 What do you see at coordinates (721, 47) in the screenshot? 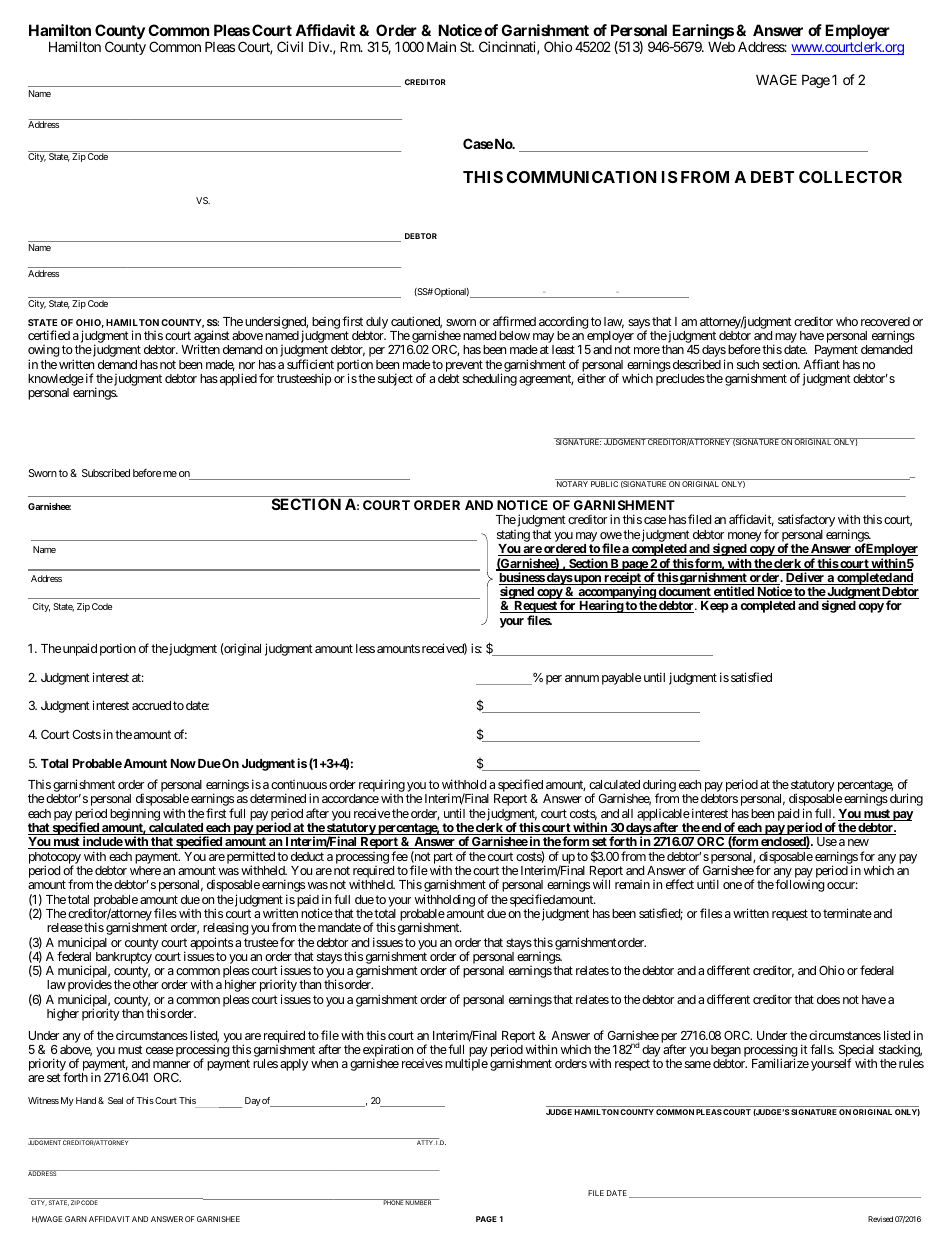
I see `Web` at bounding box center [721, 47].
